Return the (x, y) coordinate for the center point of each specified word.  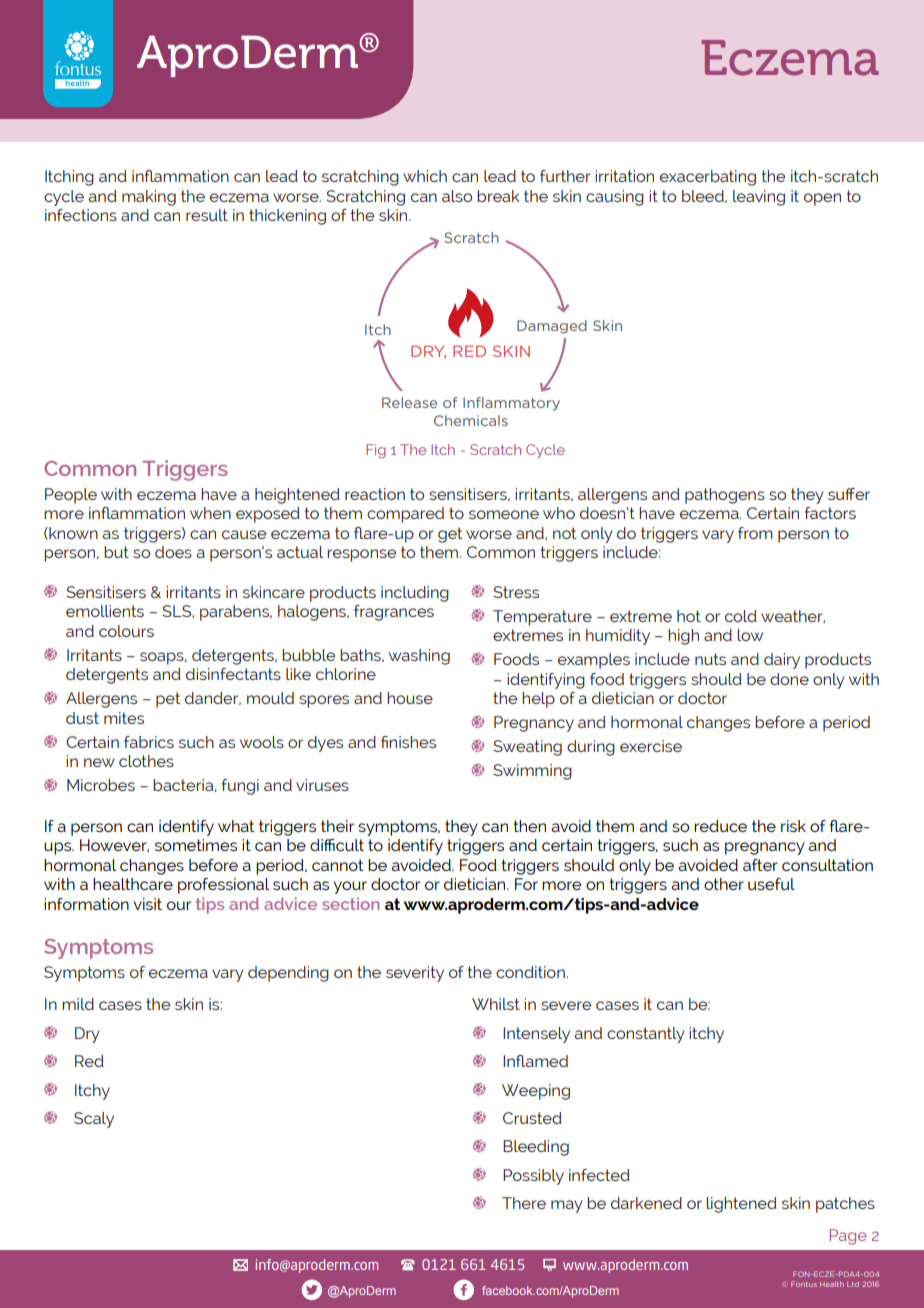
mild (78, 1004)
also (457, 196)
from (755, 533)
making (149, 198)
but (116, 552)
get (450, 535)
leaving (759, 198)
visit (148, 904)
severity (415, 974)
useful (771, 884)
